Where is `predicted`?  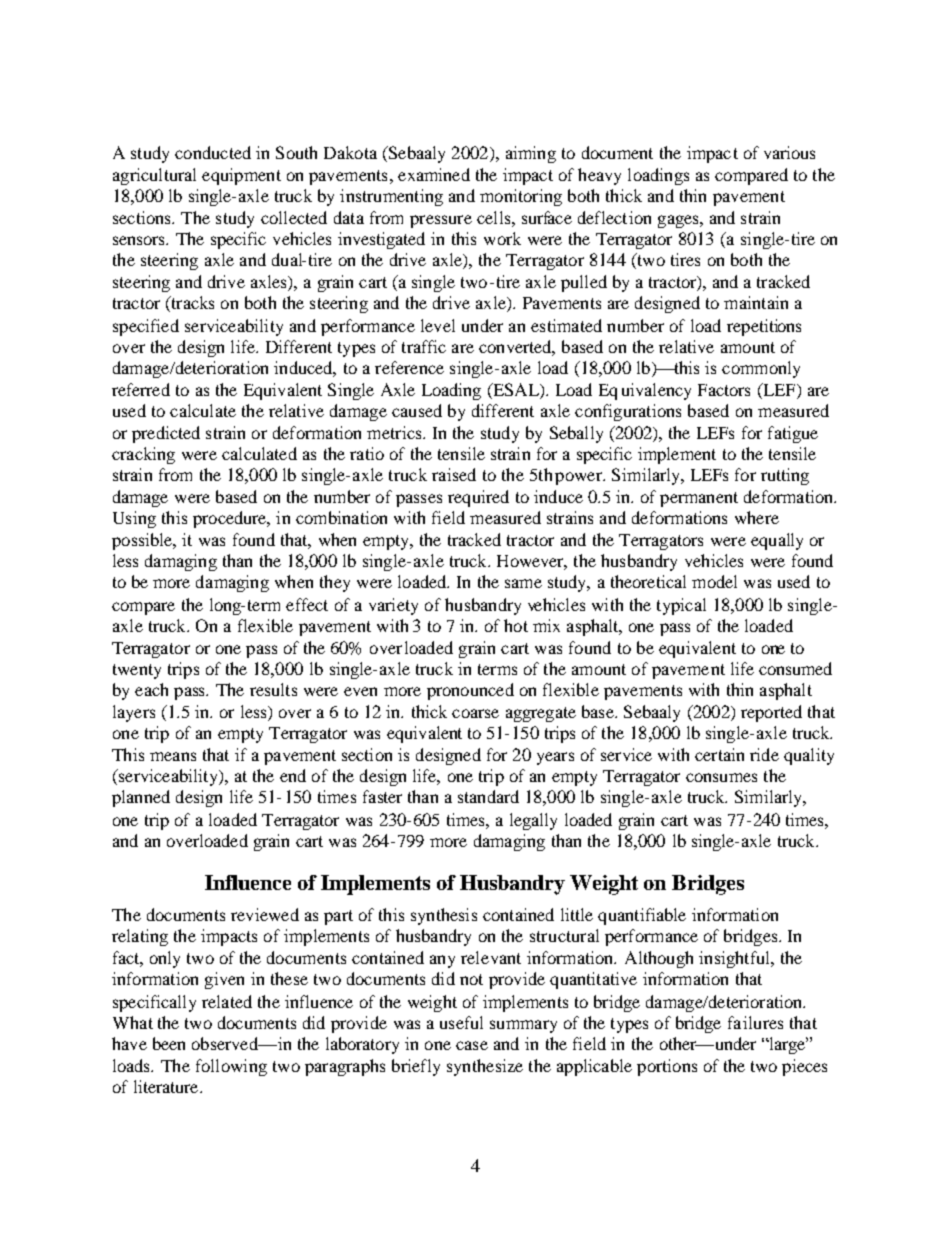 predicted is located at coordinates (166, 434).
